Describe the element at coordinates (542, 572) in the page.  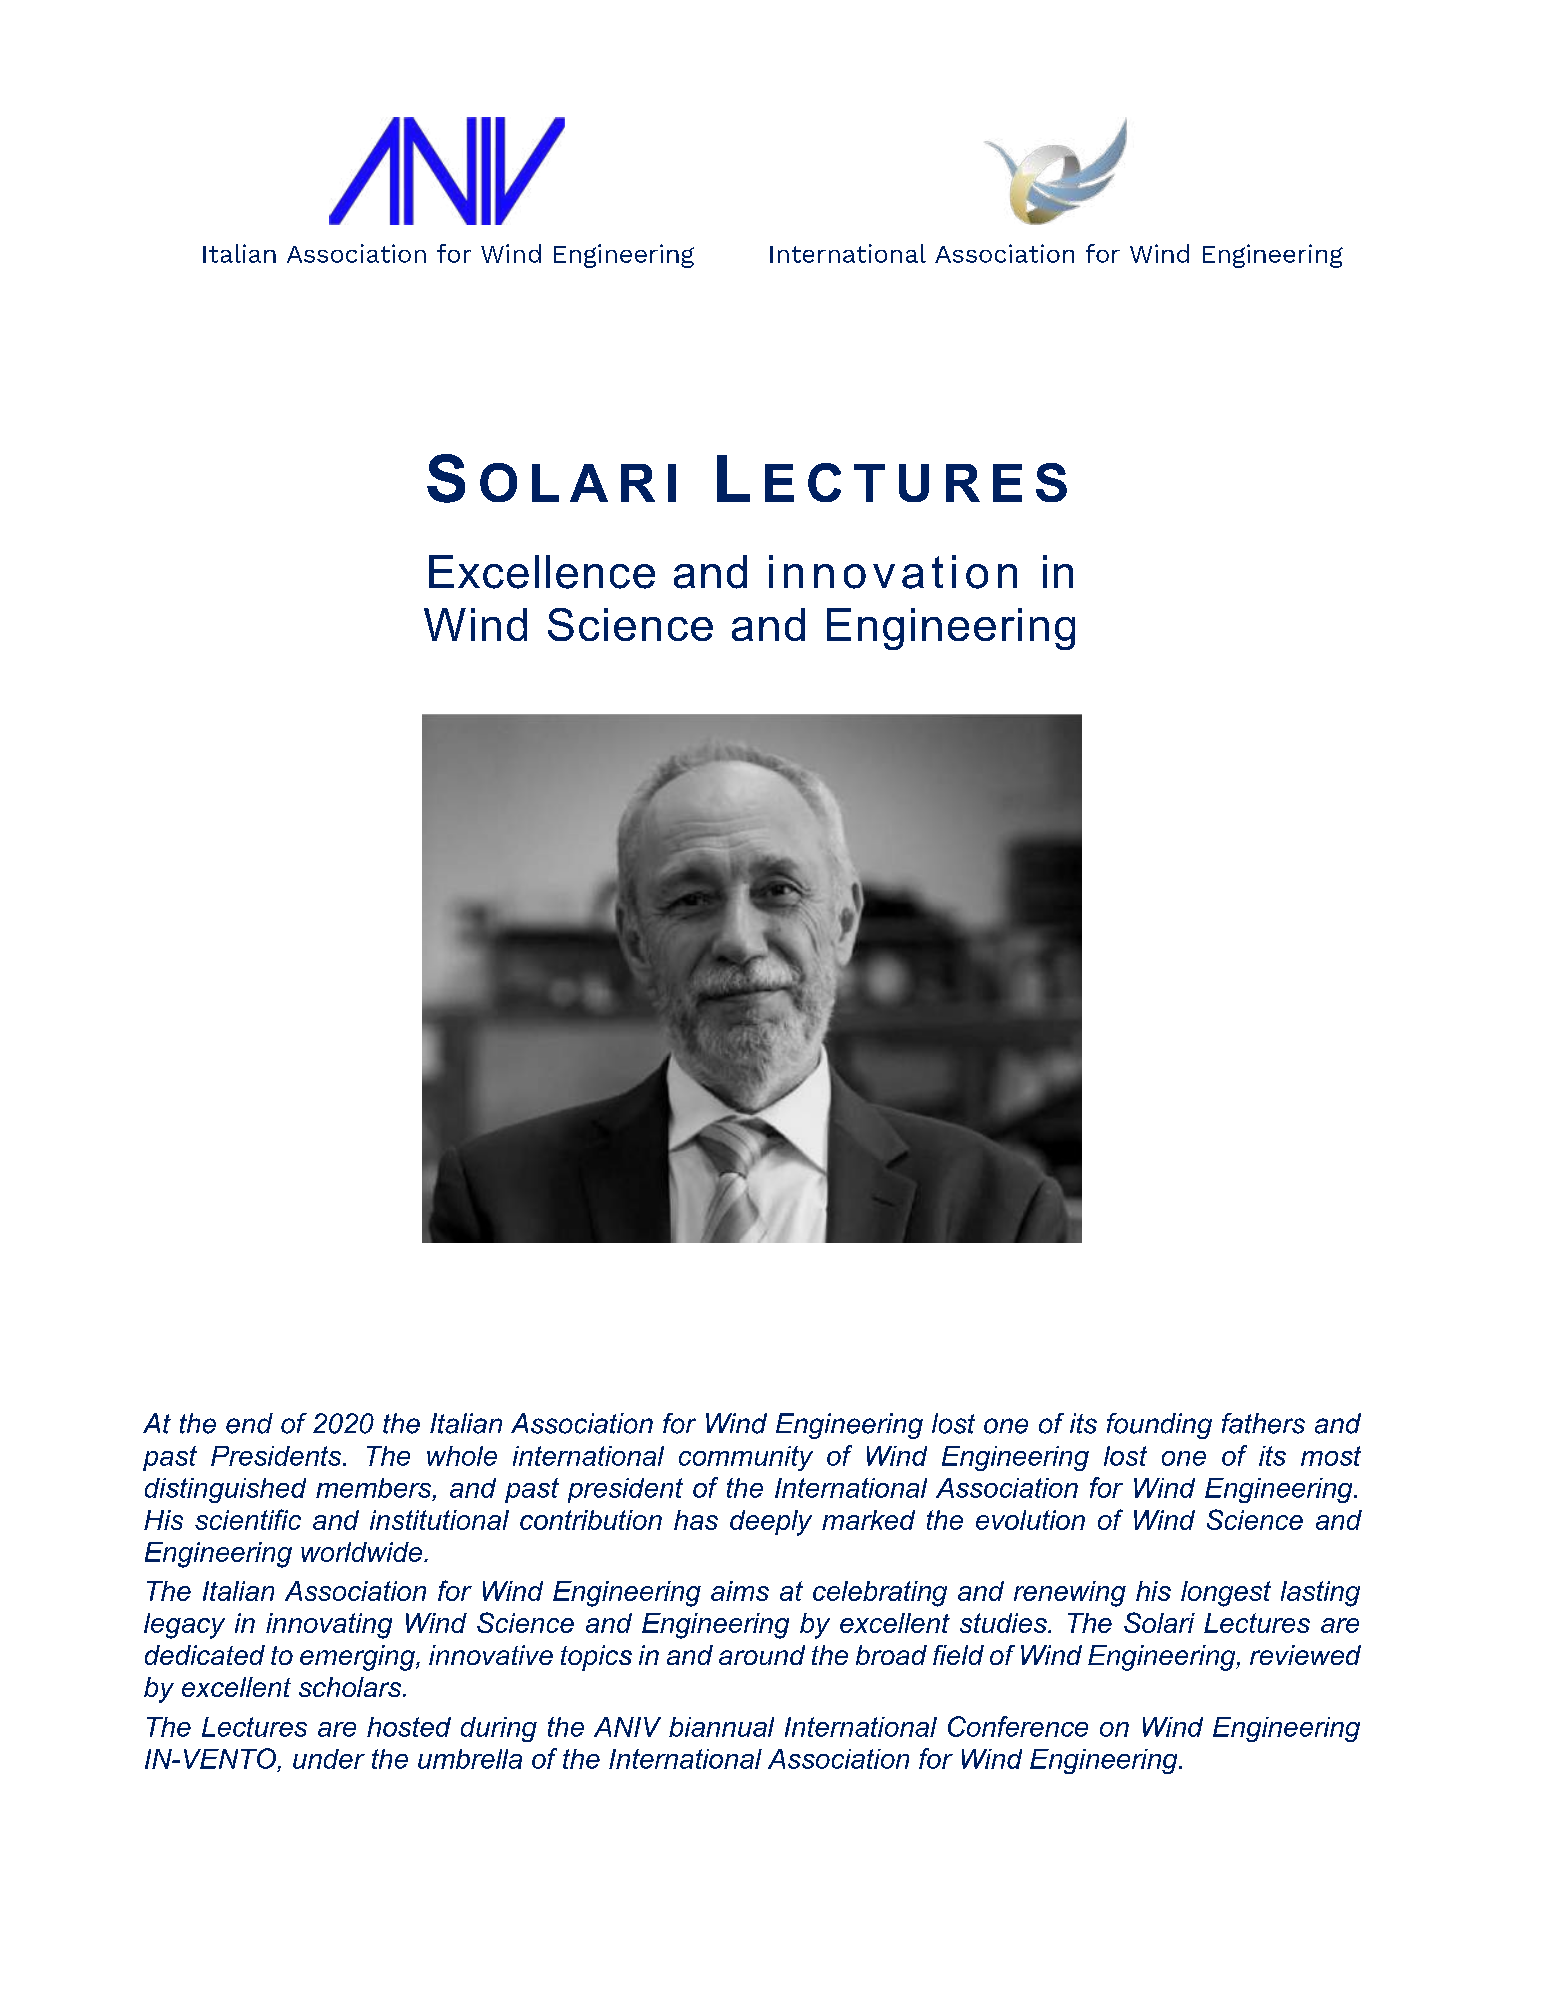
I see `Excellence` at that location.
